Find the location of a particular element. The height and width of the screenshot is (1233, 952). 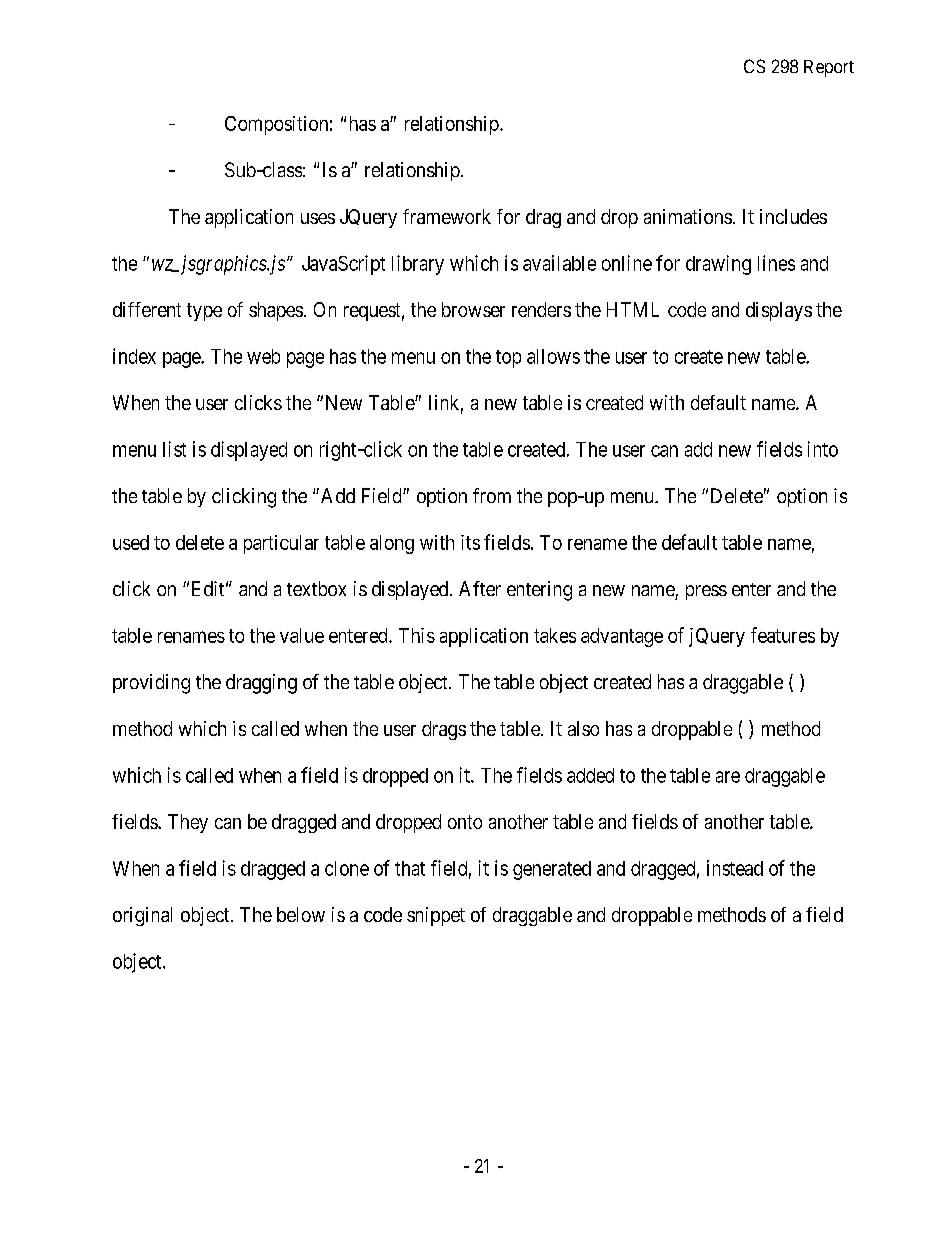

list is located at coordinates (174, 449).
